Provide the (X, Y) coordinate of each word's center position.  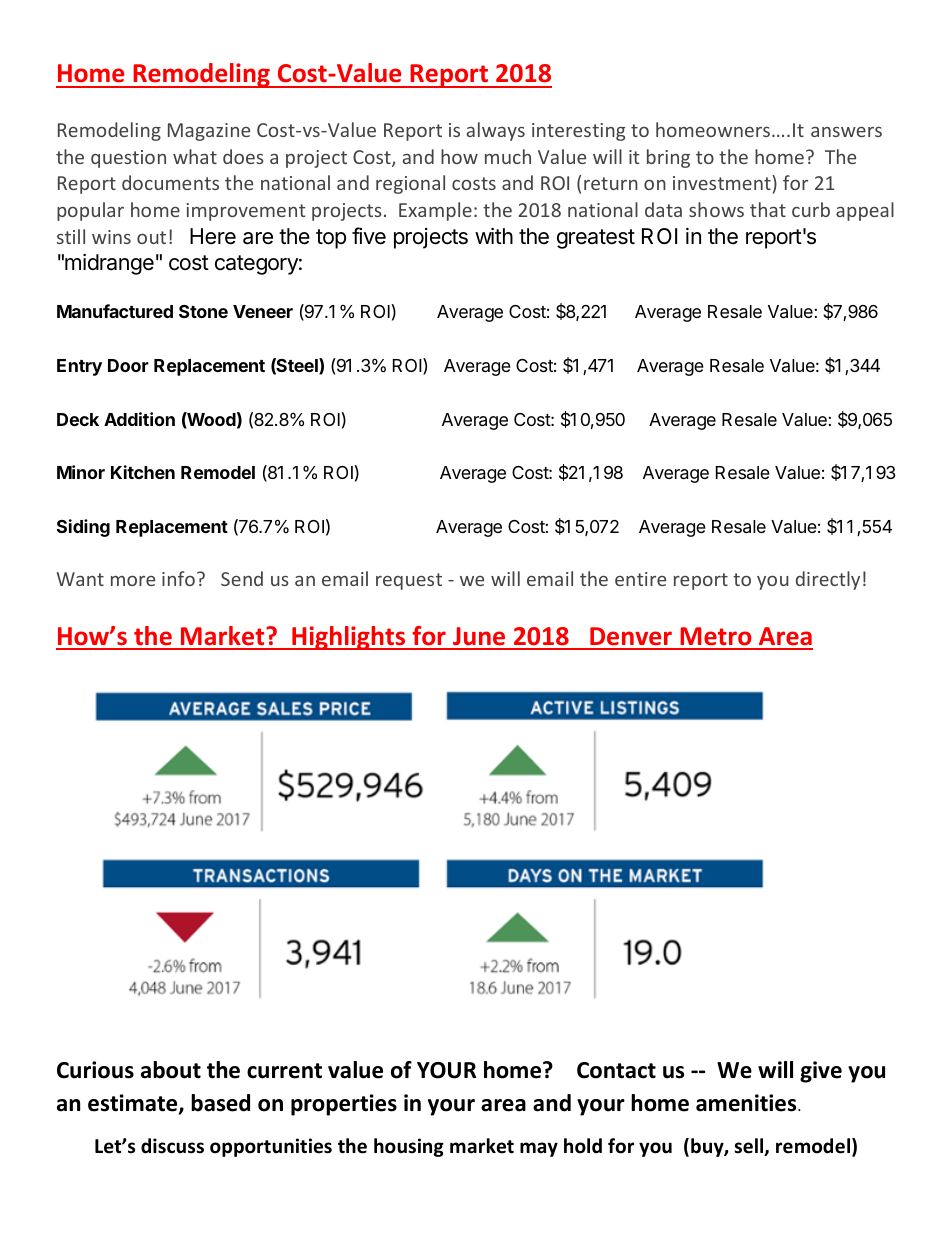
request (409, 581)
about (171, 1070)
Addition (139, 419)
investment (723, 182)
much (508, 156)
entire (640, 579)
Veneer (263, 311)
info (178, 578)
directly (828, 580)
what (195, 156)
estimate (134, 1104)
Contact (616, 1070)
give (821, 1072)
